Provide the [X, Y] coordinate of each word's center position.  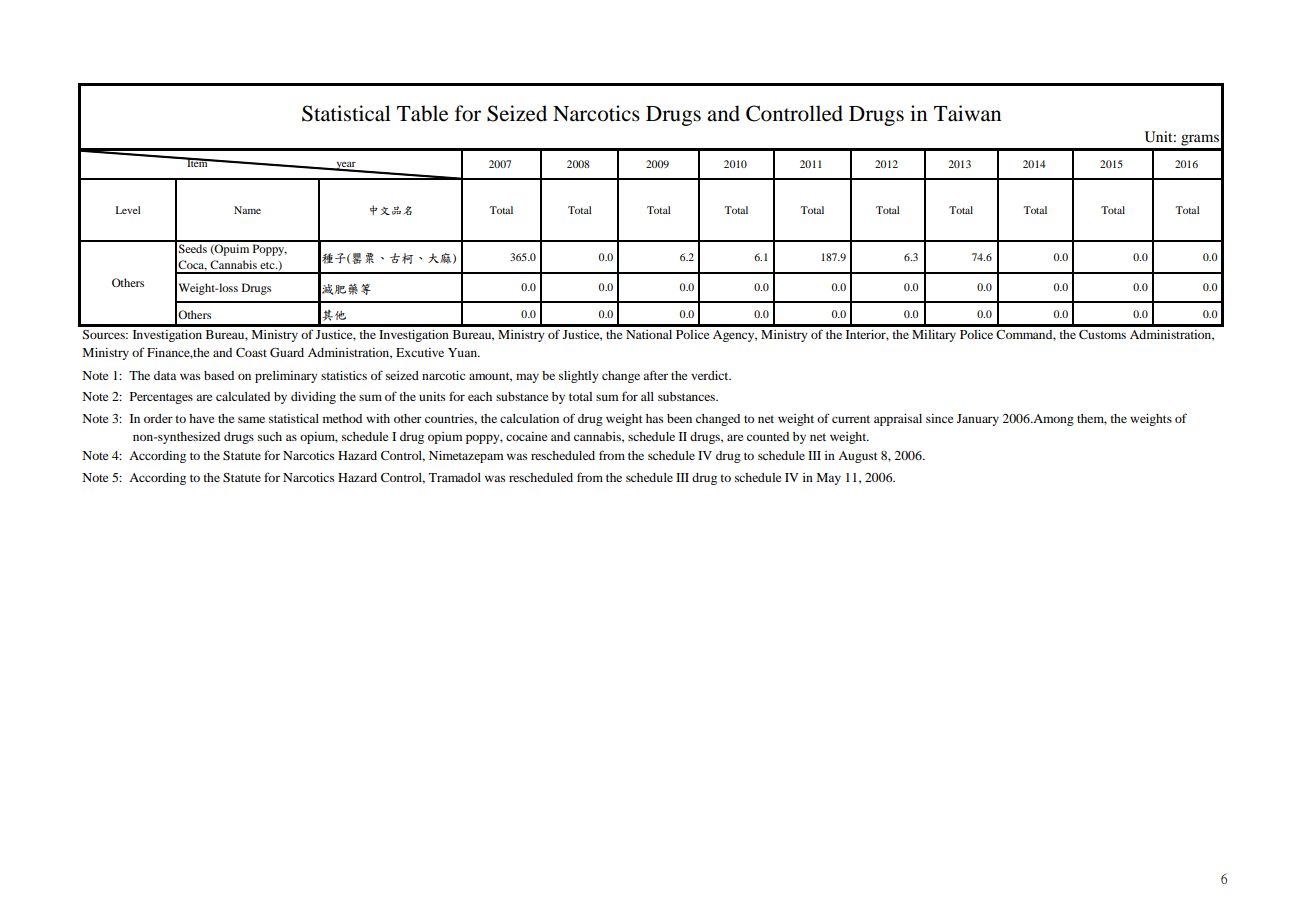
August [858, 457]
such [270, 436]
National [649, 334]
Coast [251, 352]
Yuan [463, 352]
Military [934, 336]
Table [422, 113]
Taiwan [967, 113]
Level [128, 210]
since [939, 418]
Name [247, 210]
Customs [1102, 334]
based [219, 375]
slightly [579, 377]
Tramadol [455, 477]
